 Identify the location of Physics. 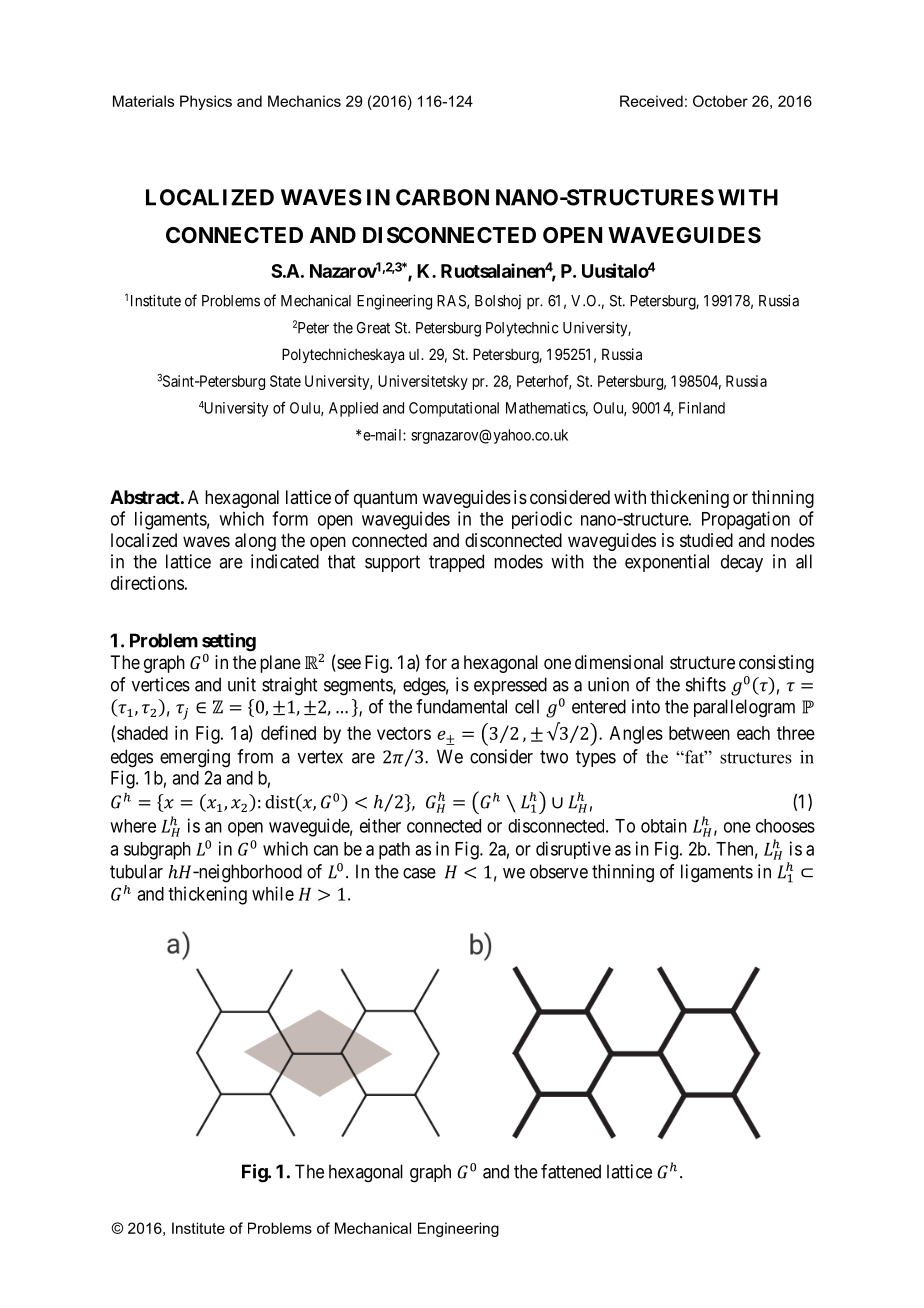
(206, 102).
